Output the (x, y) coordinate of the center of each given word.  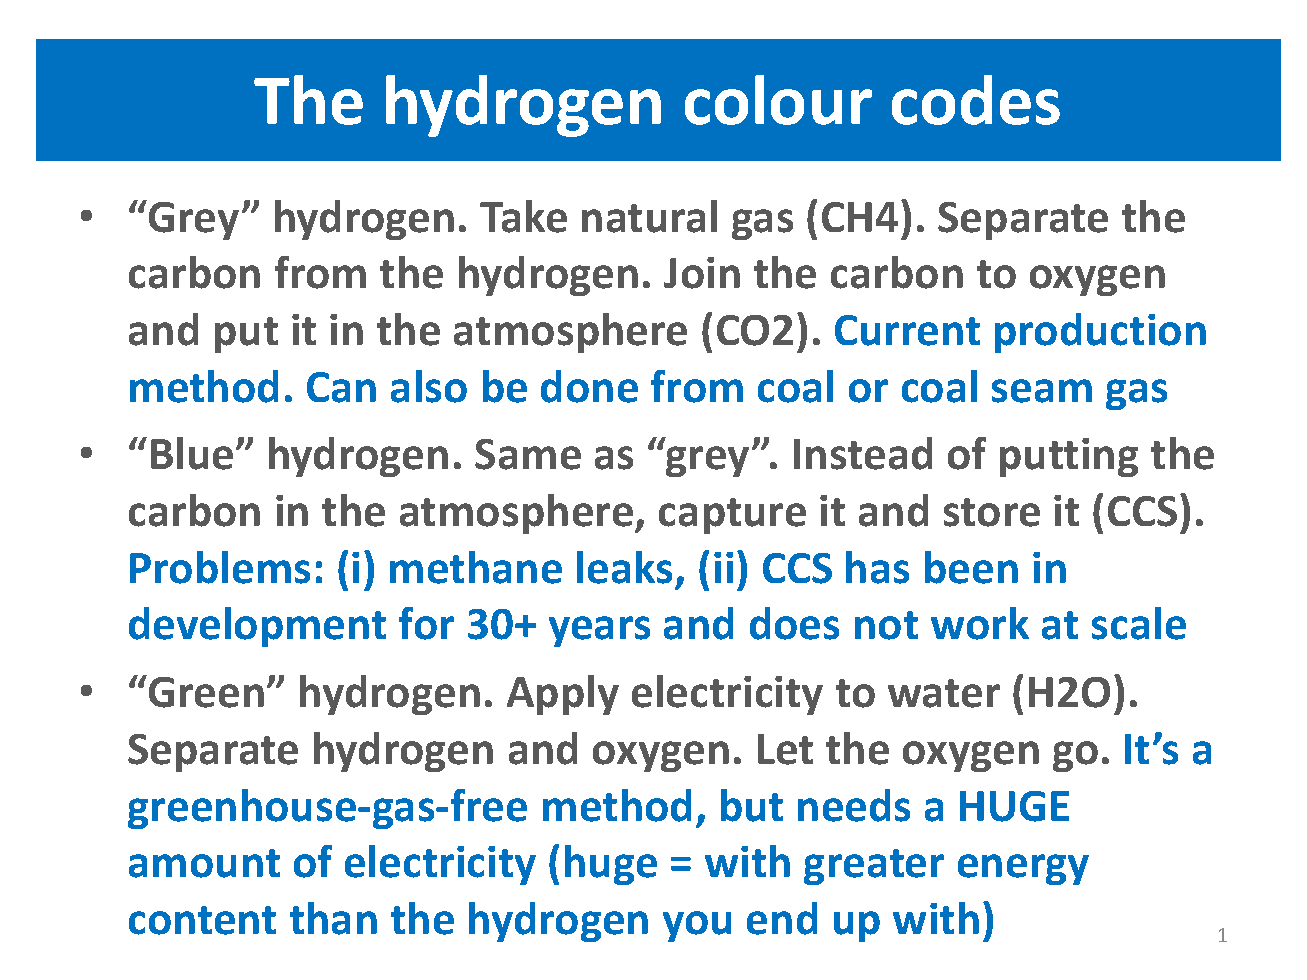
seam (1042, 391)
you (697, 926)
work (980, 623)
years (599, 631)
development (257, 627)
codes (976, 100)
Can (341, 387)
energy (1023, 869)
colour (778, 100)
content (202, 920)
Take (523, 216)
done (589, 386)
